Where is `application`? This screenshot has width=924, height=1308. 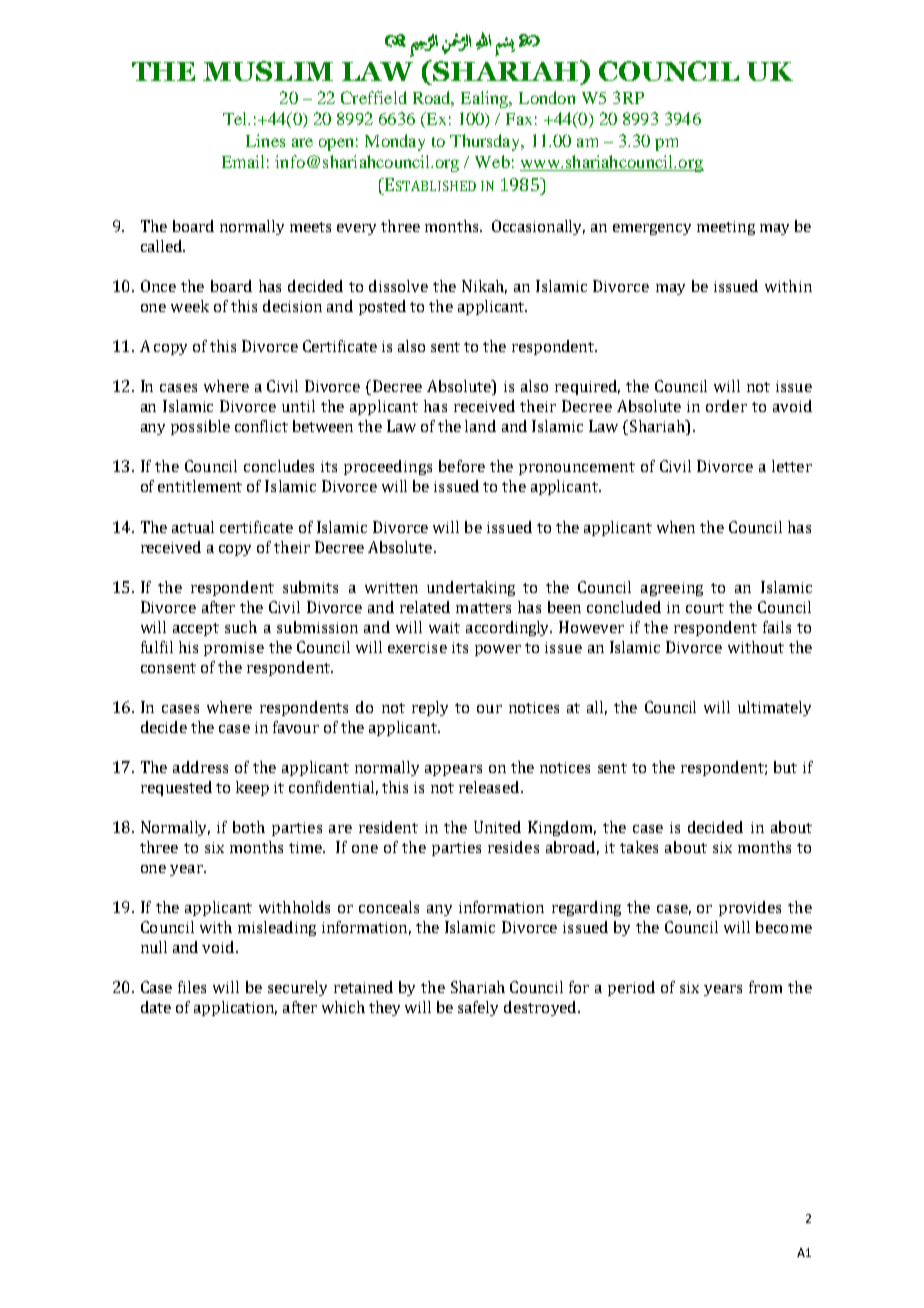 application is located at coordinates (235, 1008).
